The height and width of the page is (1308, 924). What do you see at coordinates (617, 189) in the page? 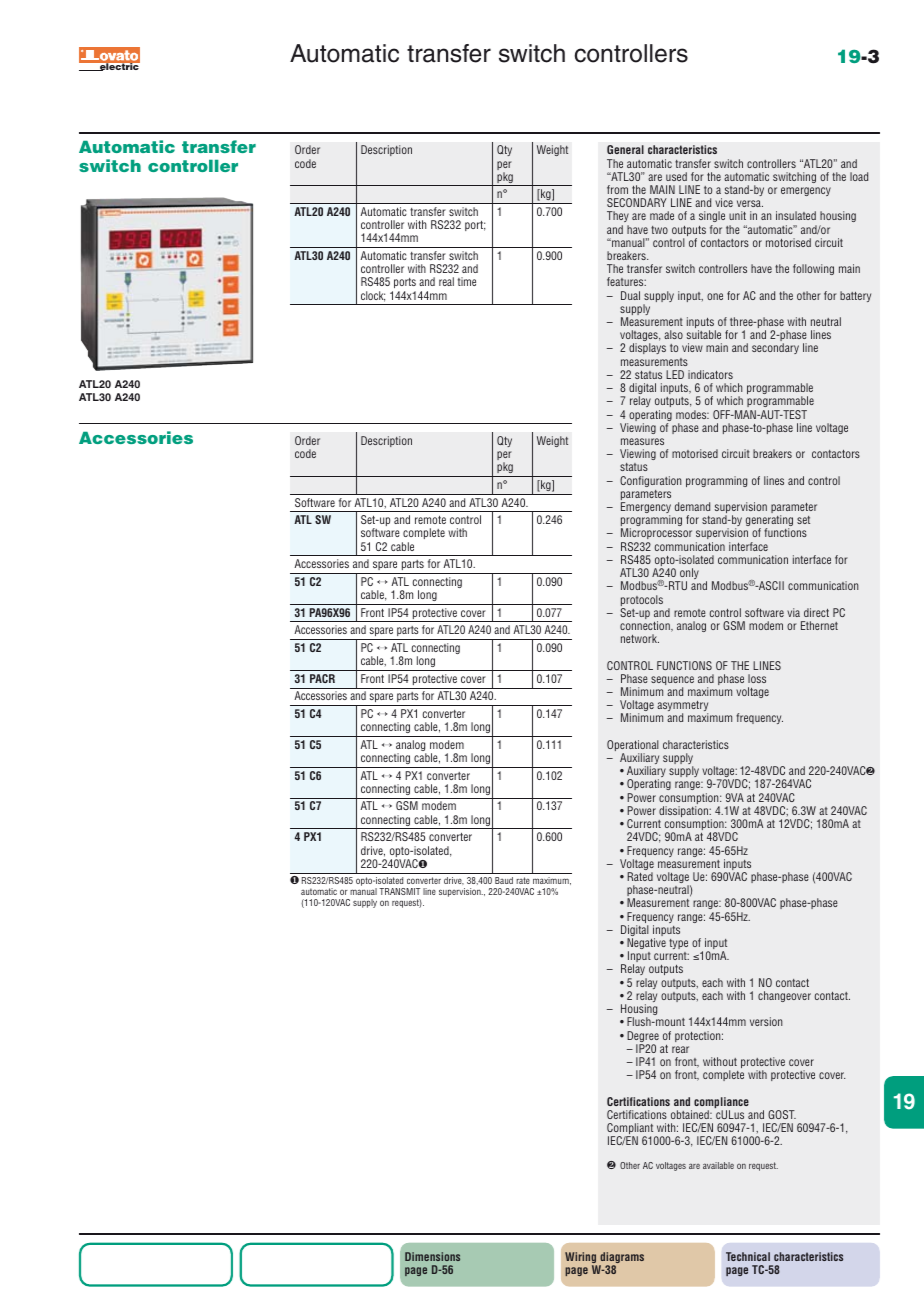
I see `from` at bounding box center [617, 189].
